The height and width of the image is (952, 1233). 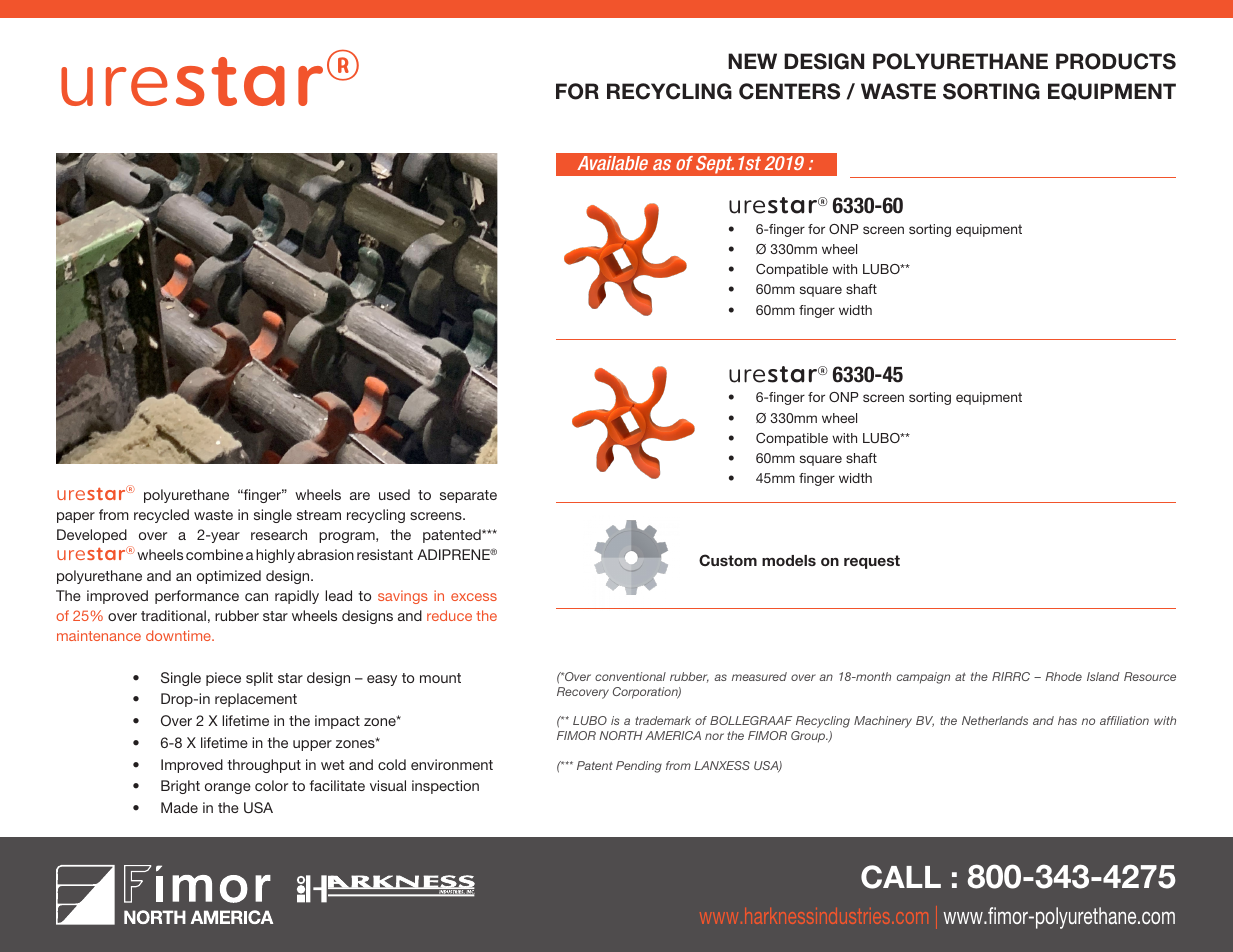 I want to click on recycled, so click(x=161, y=516).
